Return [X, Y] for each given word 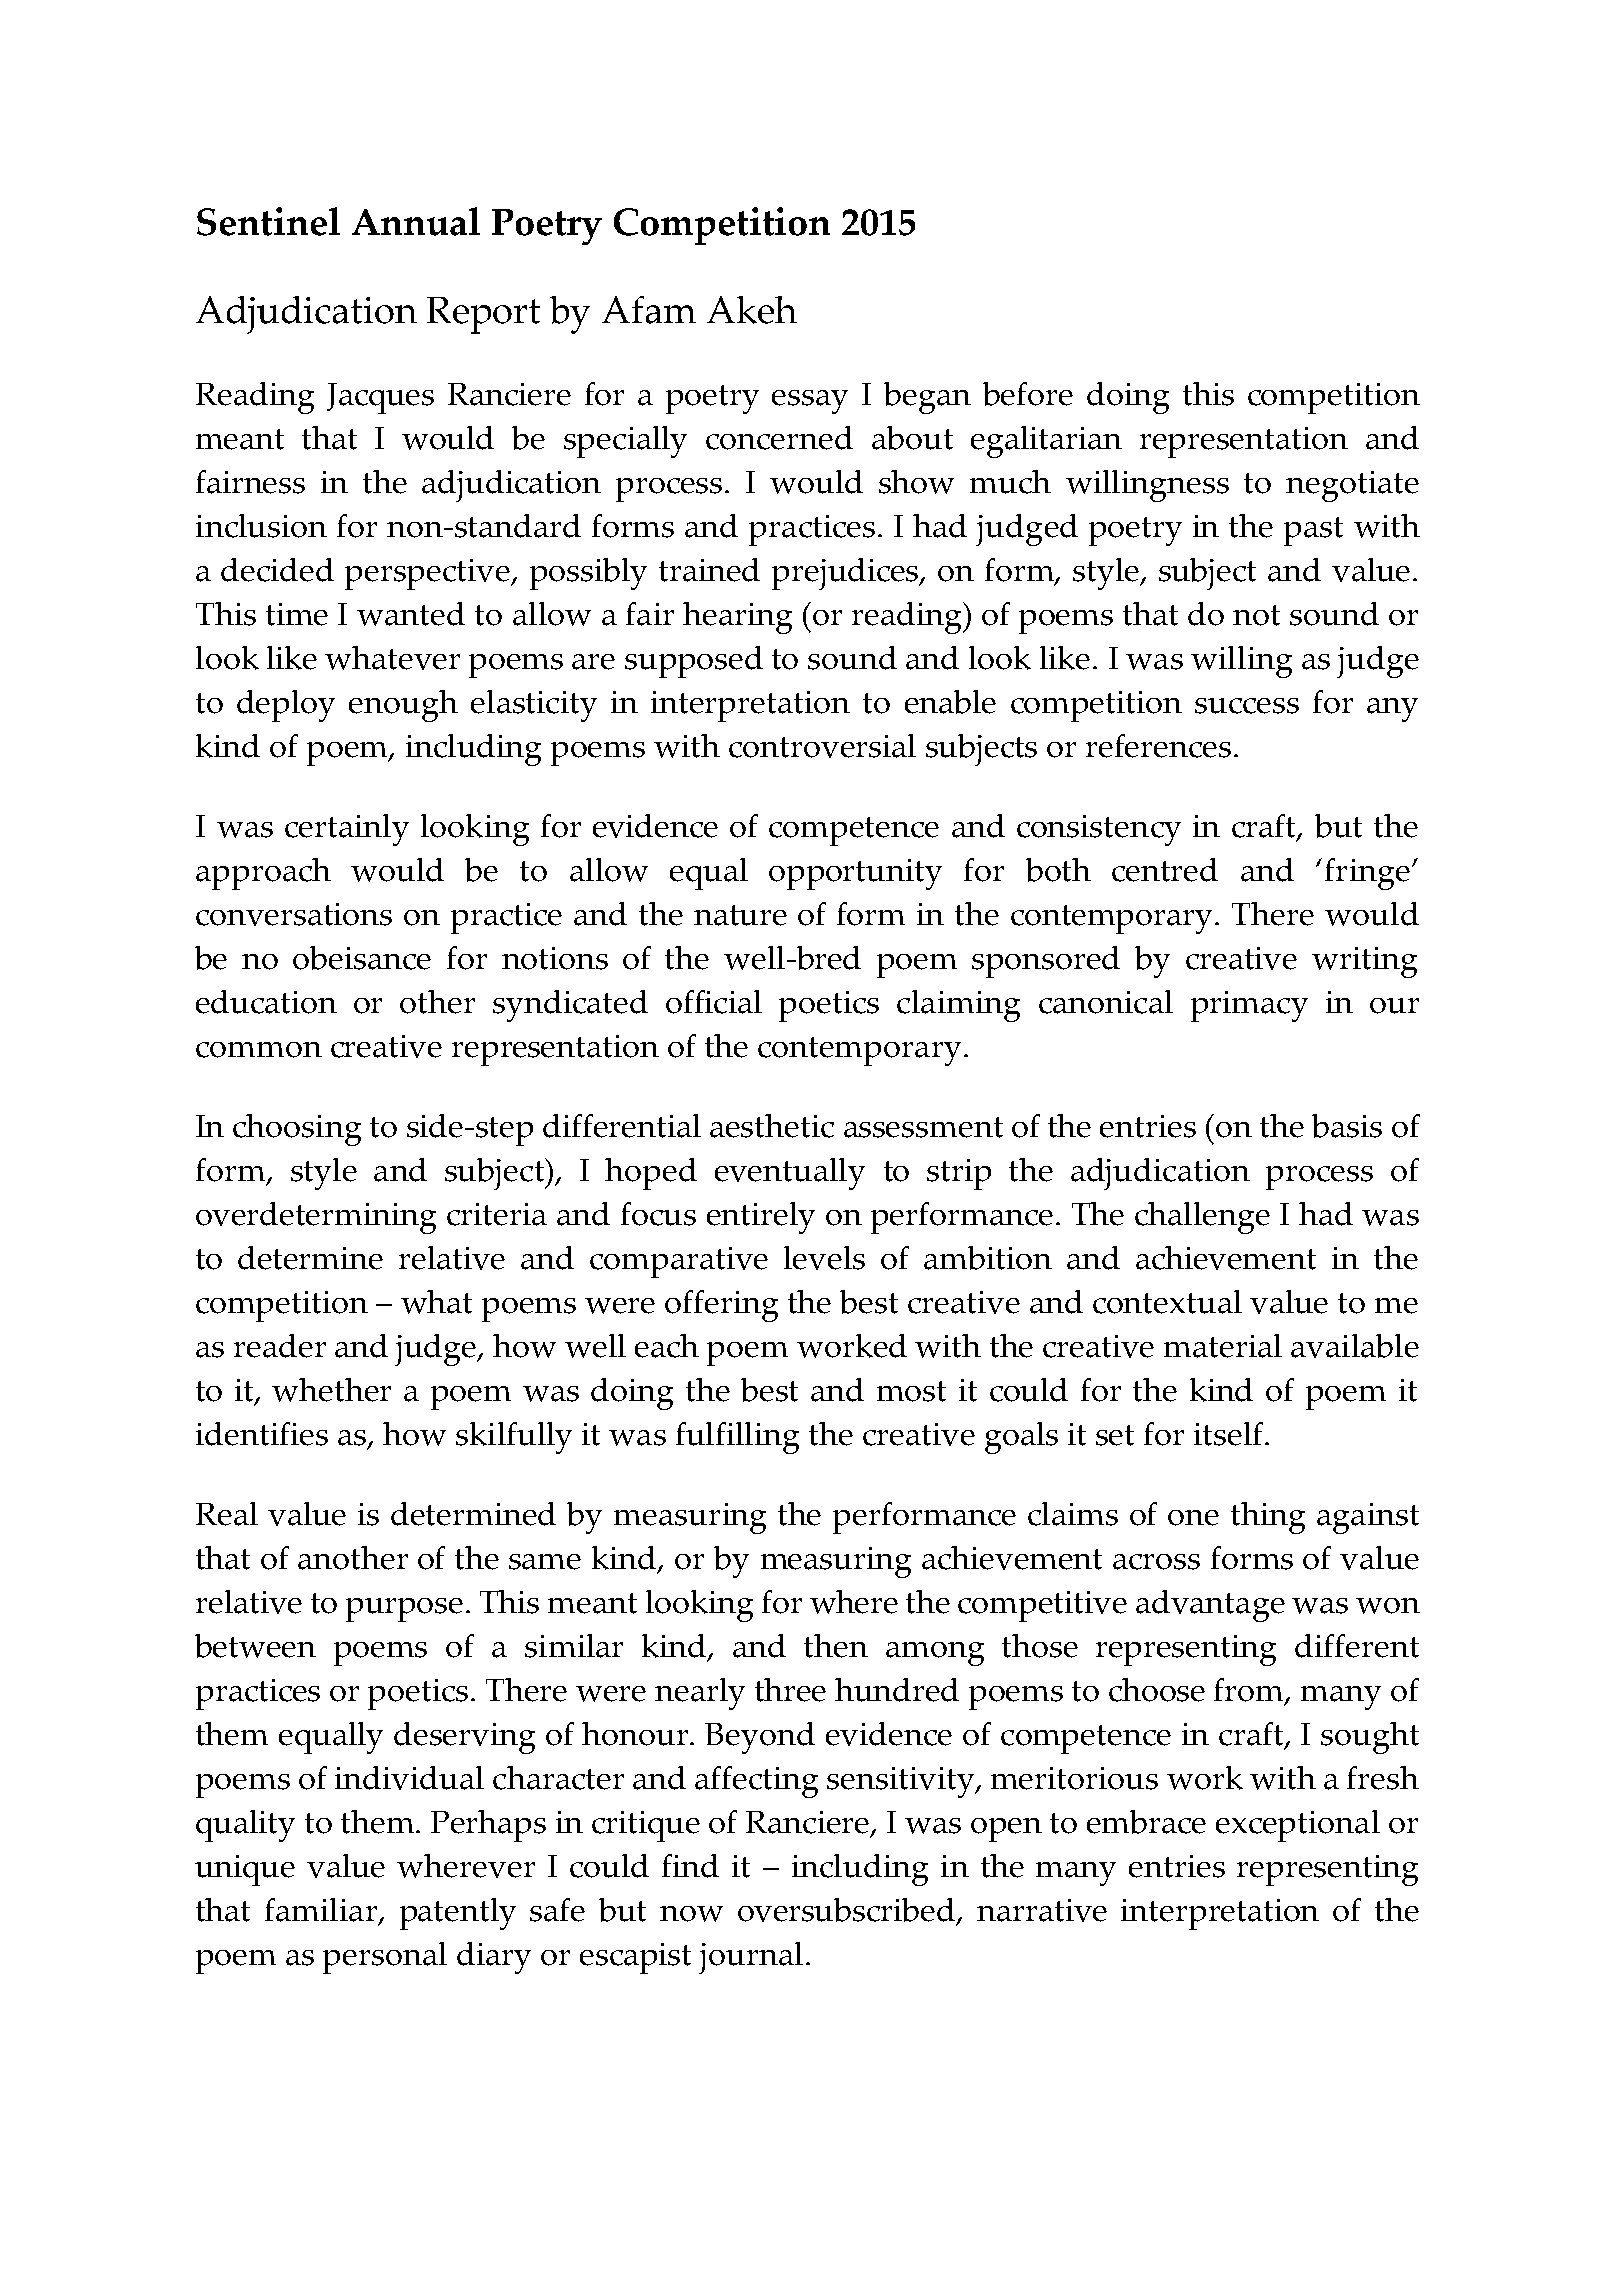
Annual [416, 221]
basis [1347, 1126]
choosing [297, 1130]
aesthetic [772, 1126]
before [1028, 394]
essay [810, 402]
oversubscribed [848, 1911]
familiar [321, 1910]
